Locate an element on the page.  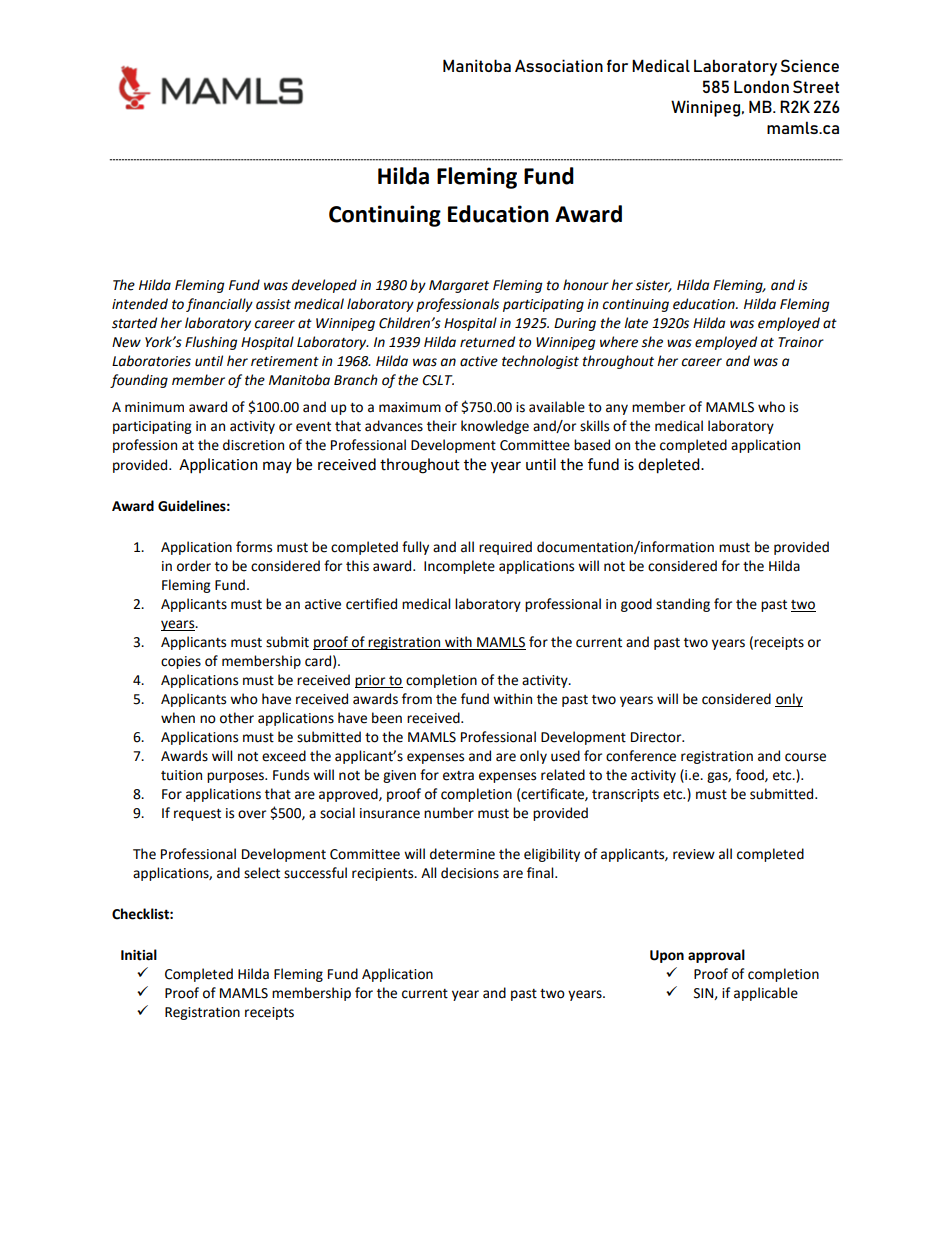
tuition is located at coordinates (181, 775).
